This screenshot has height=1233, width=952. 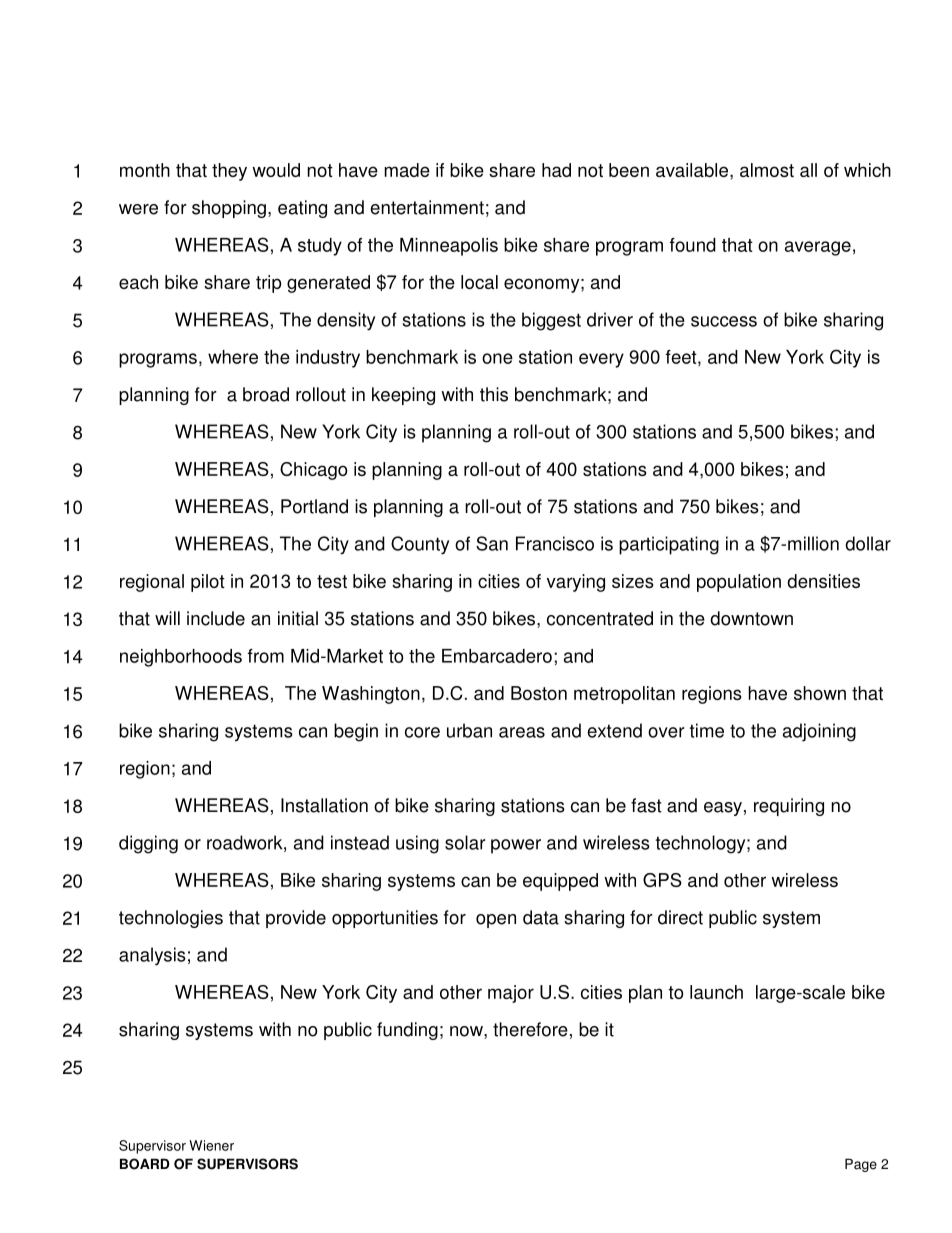 What do you see at coordinates (767, 170) in the screenshot?
I see `almost` at bounding box center [767, 170].
